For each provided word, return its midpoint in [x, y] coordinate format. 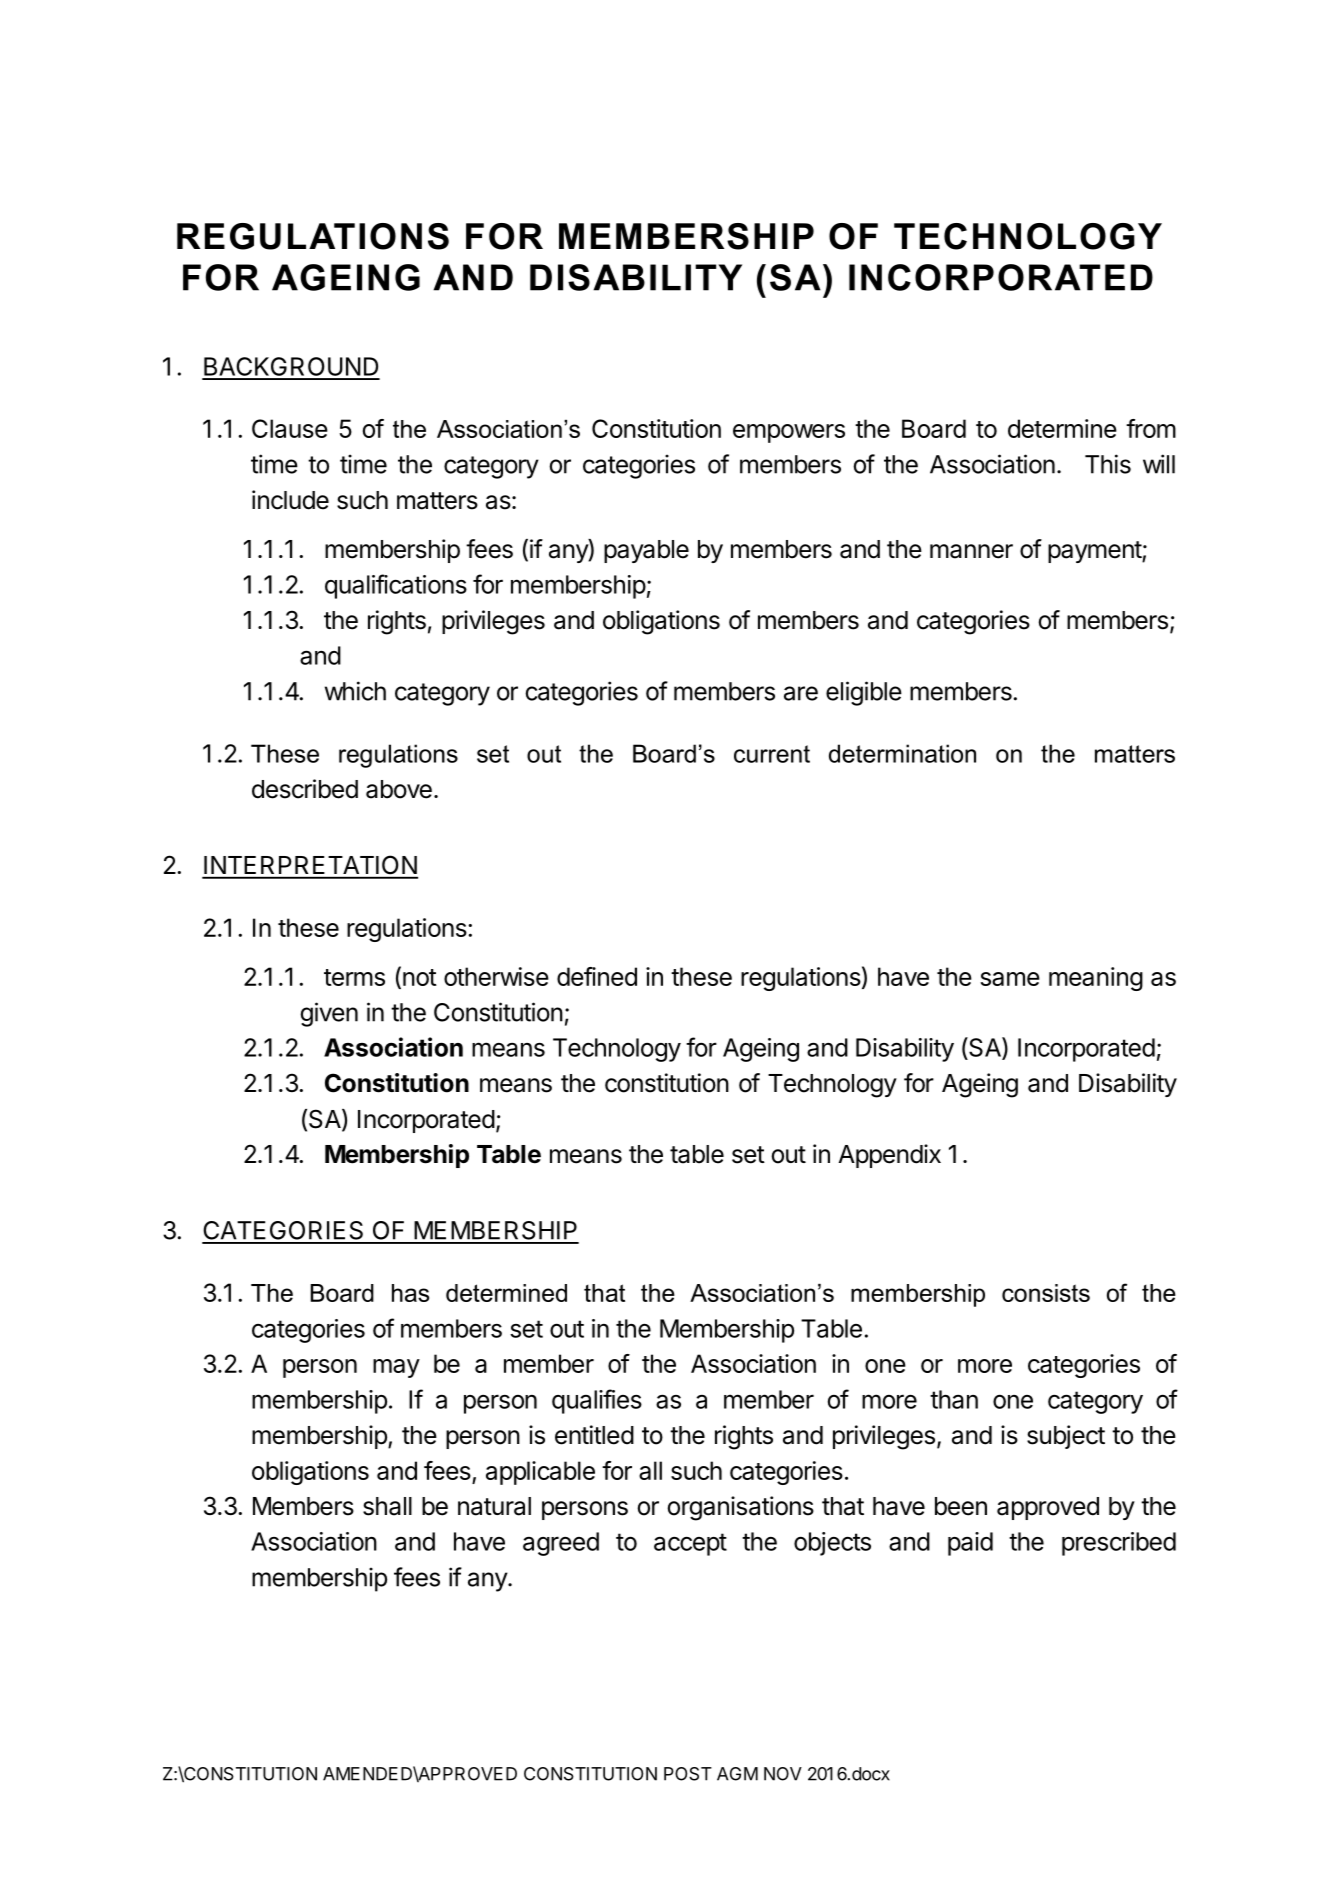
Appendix [889, 1156]
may [396, 1368]
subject [1066, 1437]
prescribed [1119, 1544]
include [290, 500]
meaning [1096, 979]
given [329, 1014]
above [399, 789]
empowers [789, 433]
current [772, 754]
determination [902, 753]
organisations [741, 1508]
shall [387, 1506]
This [1108, 464]
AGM [737, 1774]
